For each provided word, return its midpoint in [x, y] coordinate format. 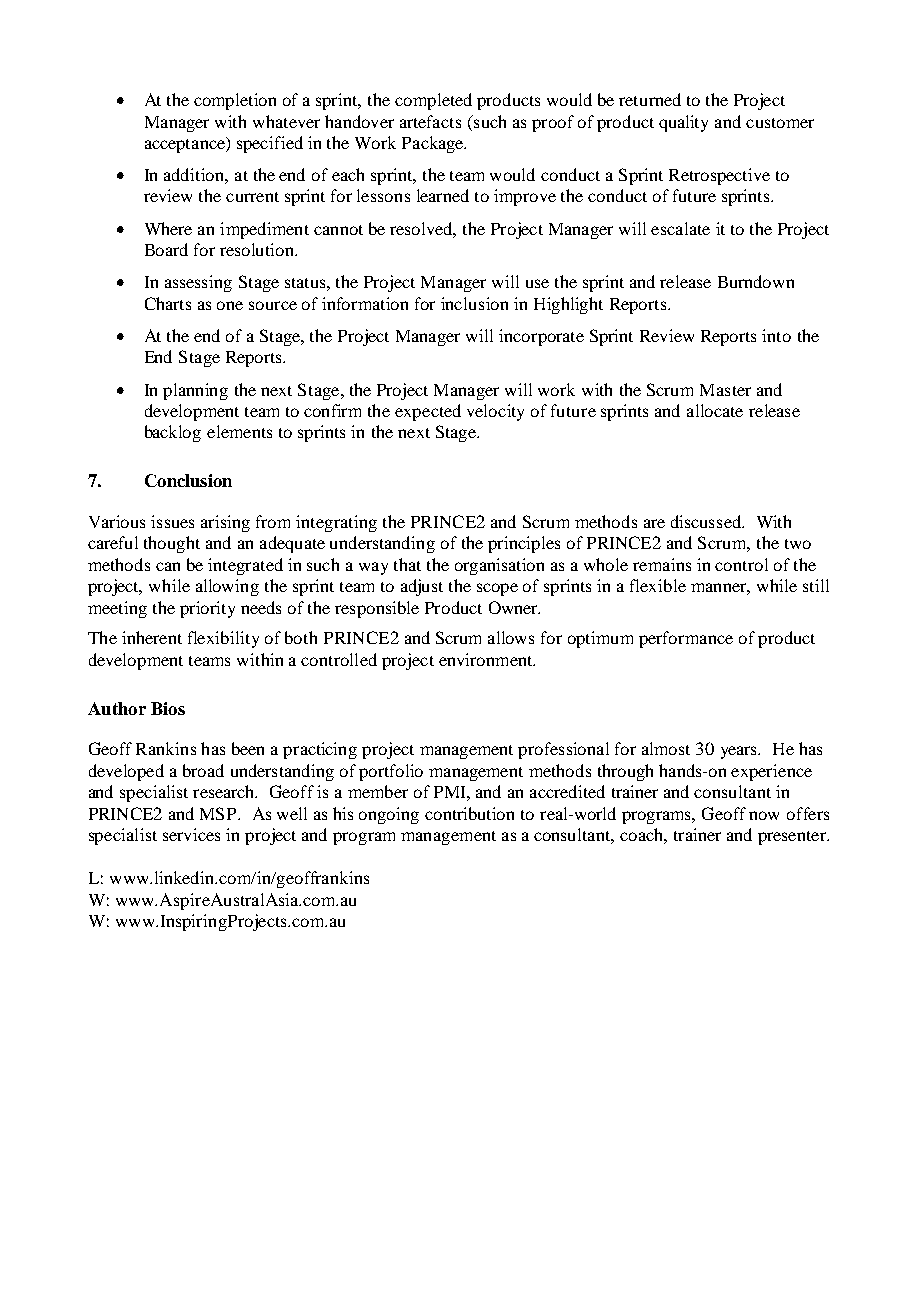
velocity [495, 412]
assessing [198, 283]
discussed [707, 521]
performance [686, 639]
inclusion [474, 303]
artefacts [430, 121]
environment [487, 659]
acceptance [186, 145]
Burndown [756, 281]
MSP [219, 813]
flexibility [223, 639]
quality [683, 123]
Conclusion [188, 480]
